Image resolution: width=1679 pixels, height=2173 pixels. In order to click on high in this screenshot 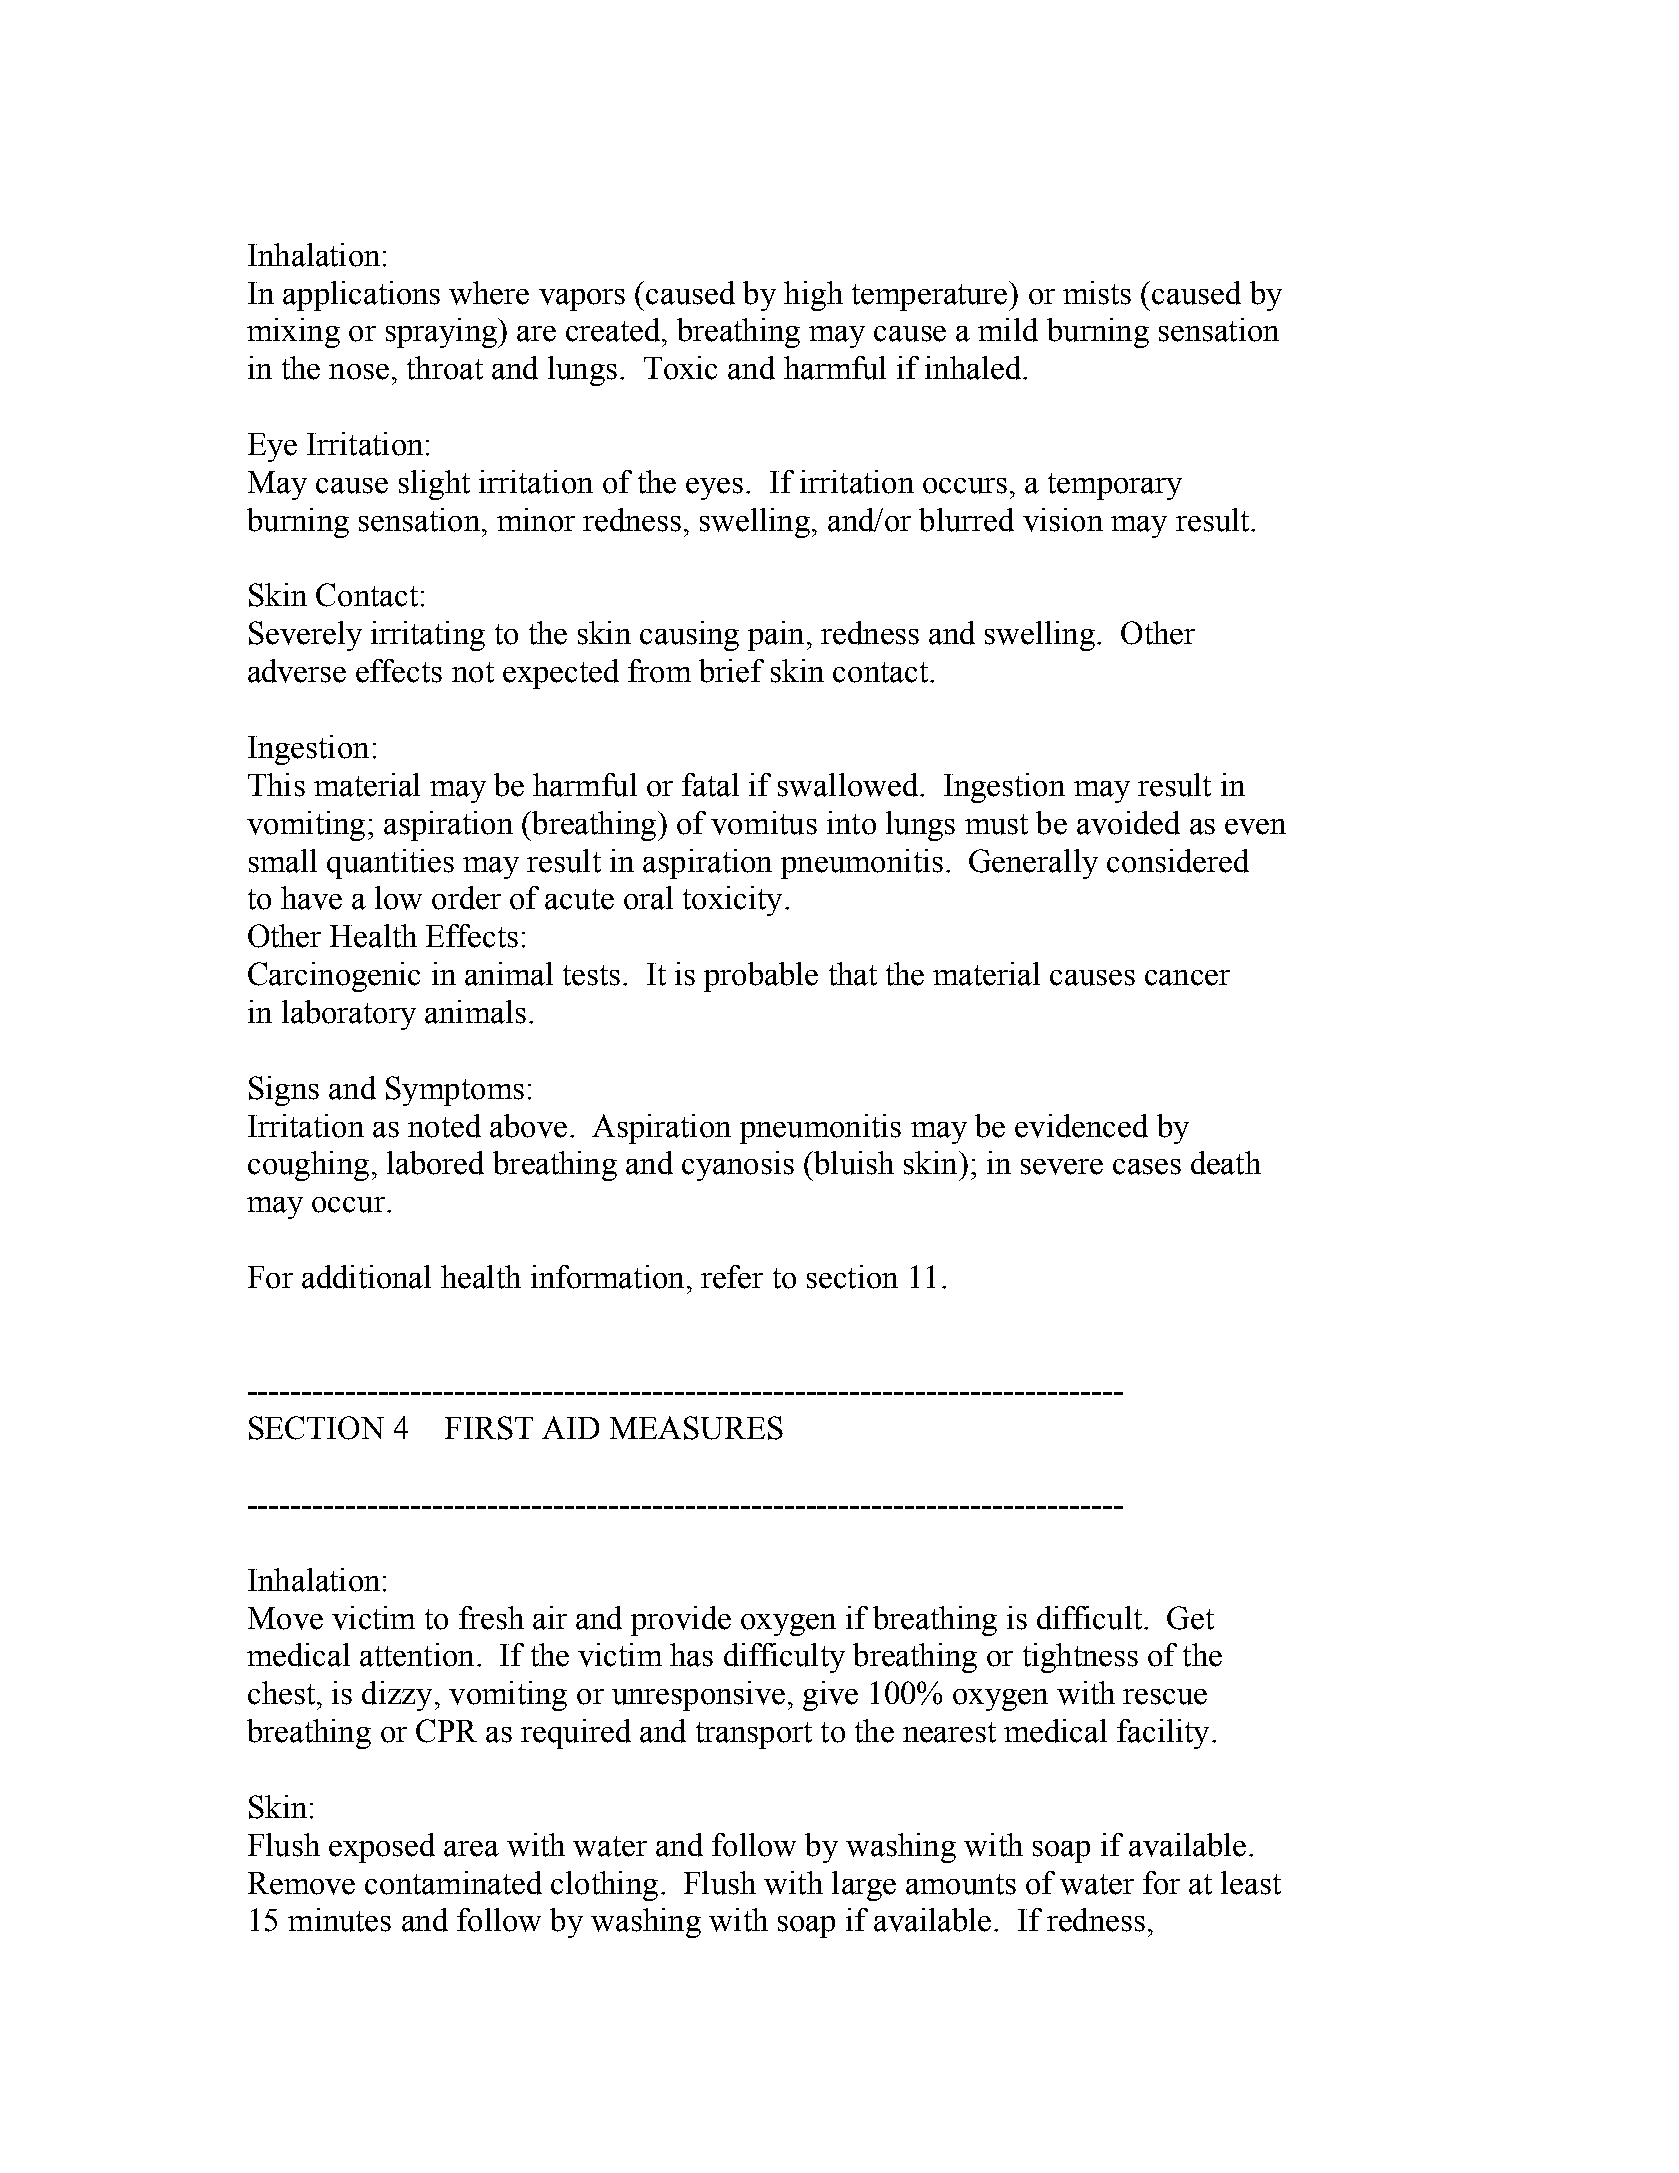, I will do `click(813, 296)`.
